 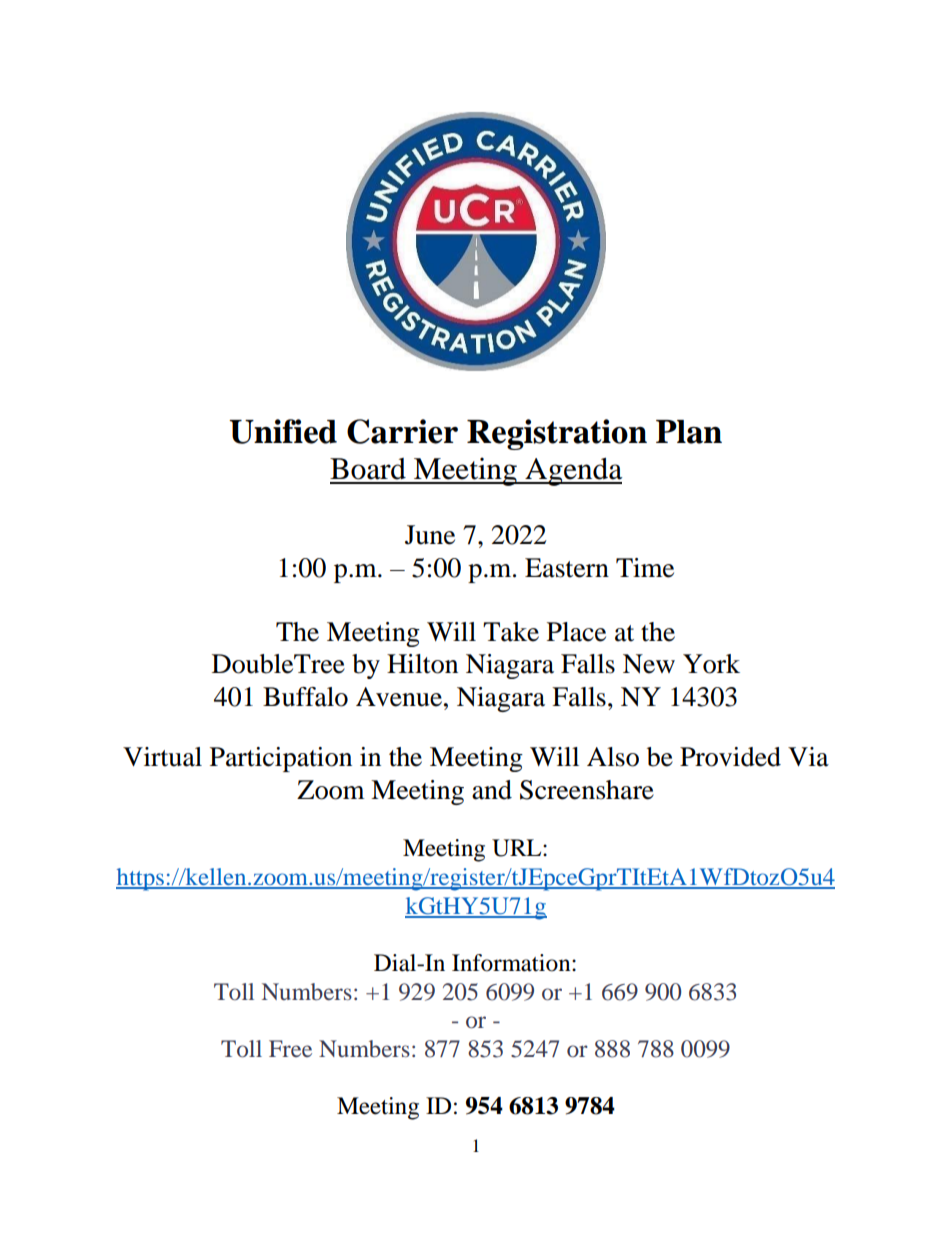 I want to click on Plan, so click(x=689, y=432).
